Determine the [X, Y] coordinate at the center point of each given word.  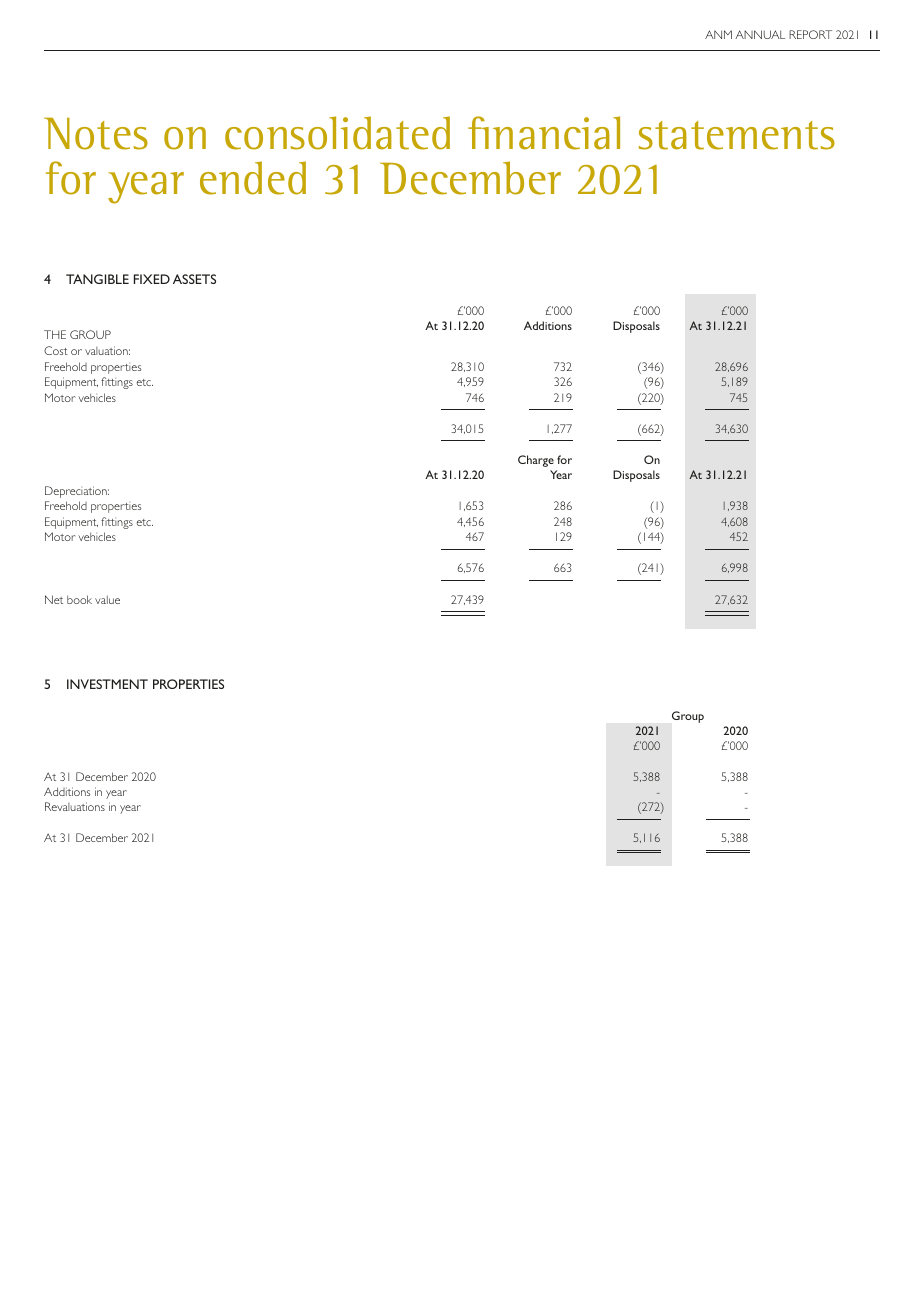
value [107, 599]
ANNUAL [760, 34]
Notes [96, 134]
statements [737, 135]
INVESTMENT [107, 684]
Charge [536, 461]
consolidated [337, 133]
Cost [56, 350]
